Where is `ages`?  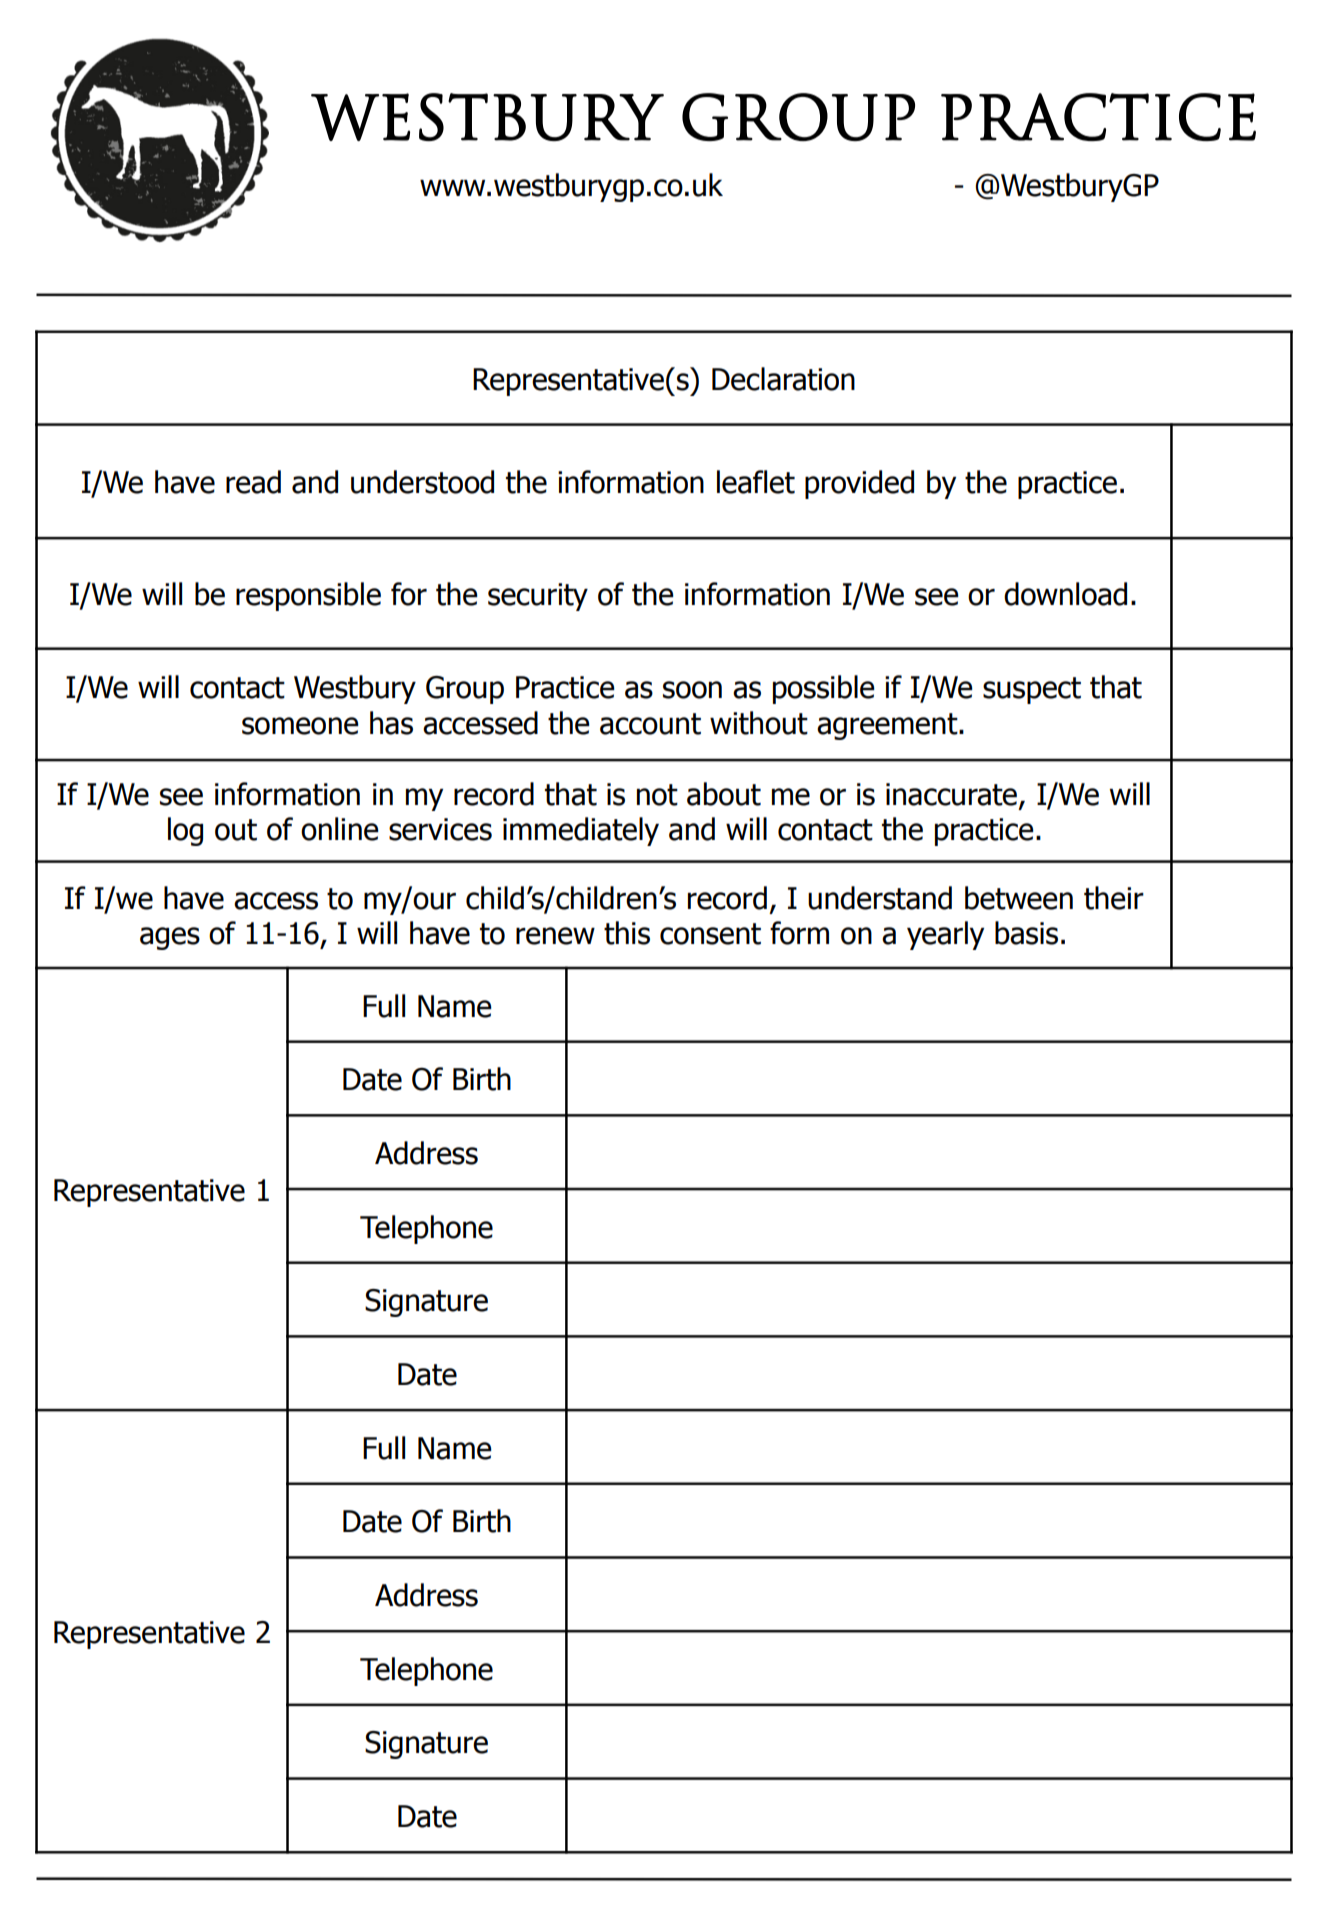 ages is located at coordinates (170, 938).
